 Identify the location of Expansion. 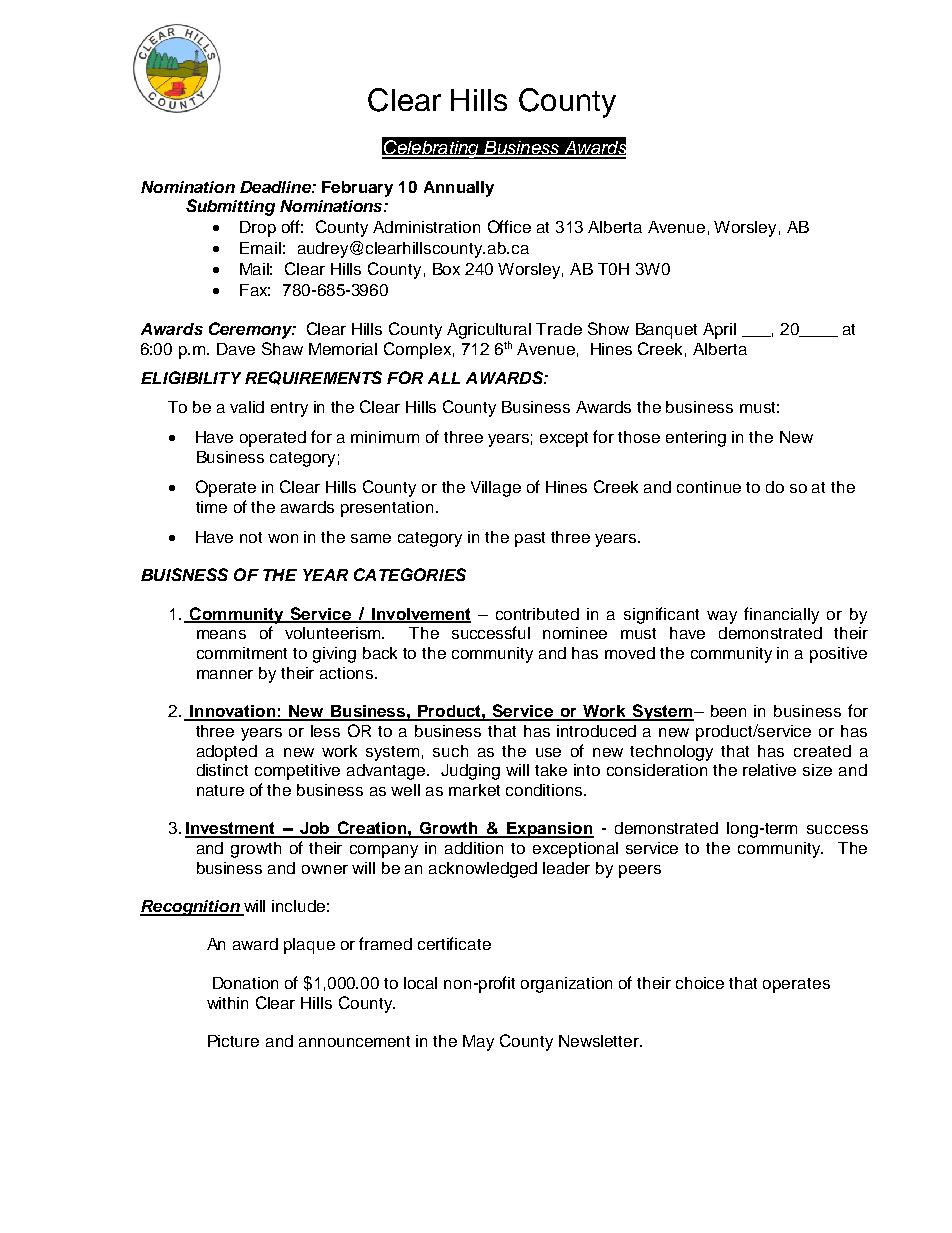
(550, 830).
